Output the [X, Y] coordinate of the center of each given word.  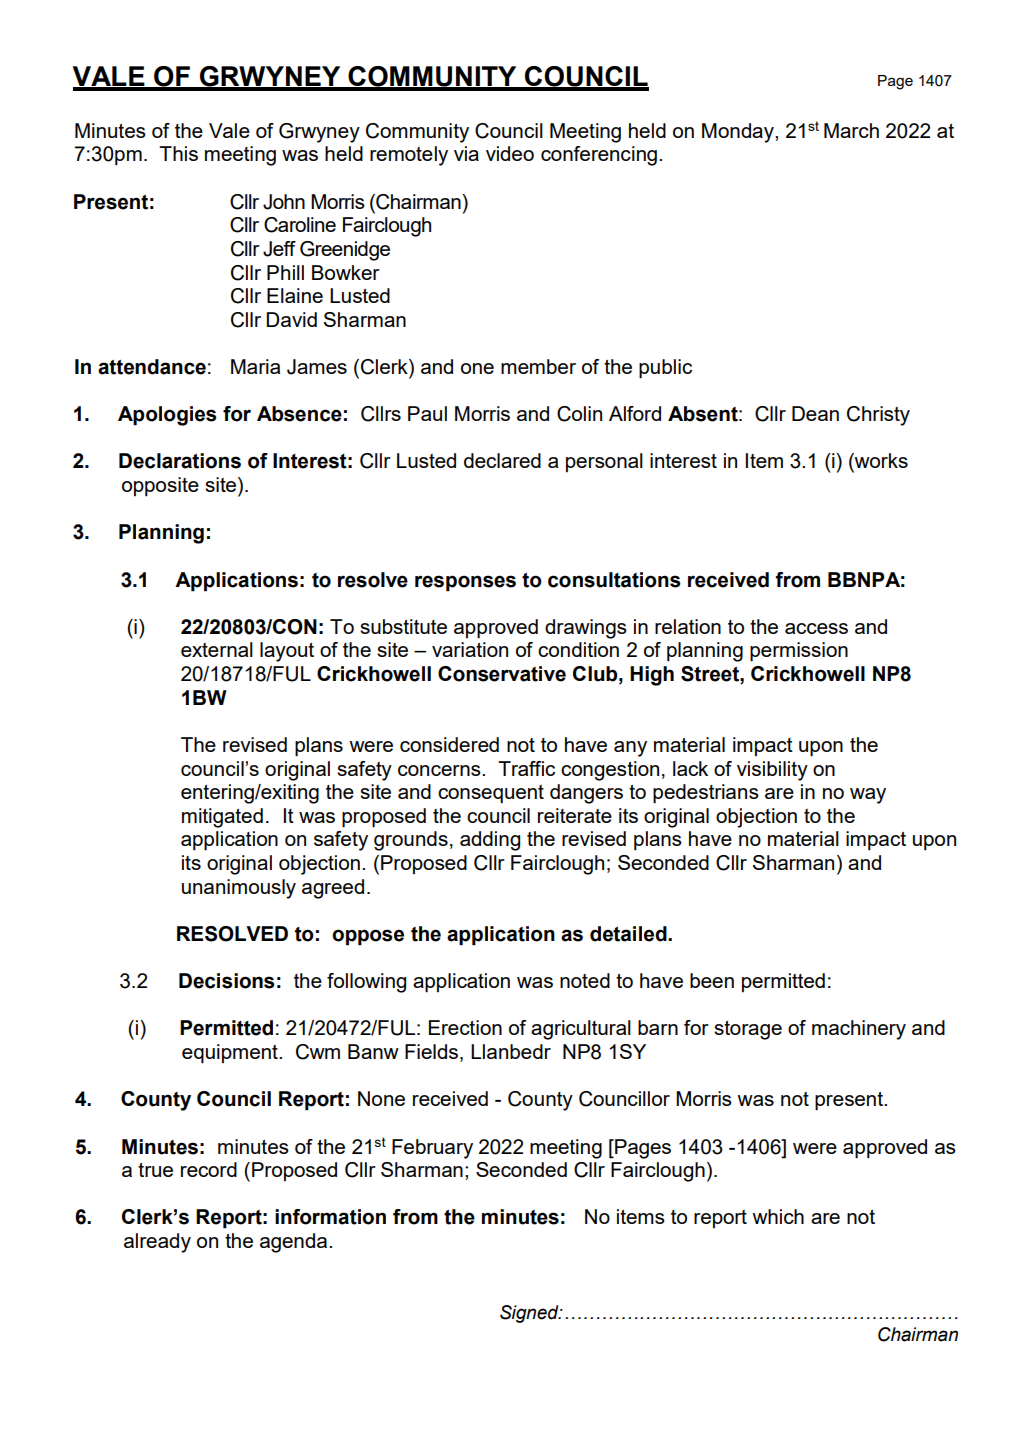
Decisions [227, 981]
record [209, 1169]
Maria [255, 366]
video [510, 153]
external [217, 649]
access [816, 628]
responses [465, 583]
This [178, 153]
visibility [772, 771]
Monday [739, 133]
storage [748, 1030]
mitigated [222, 818]
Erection [465, 1027]
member [538, 366]
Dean [815, 413]
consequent [491, 794]
